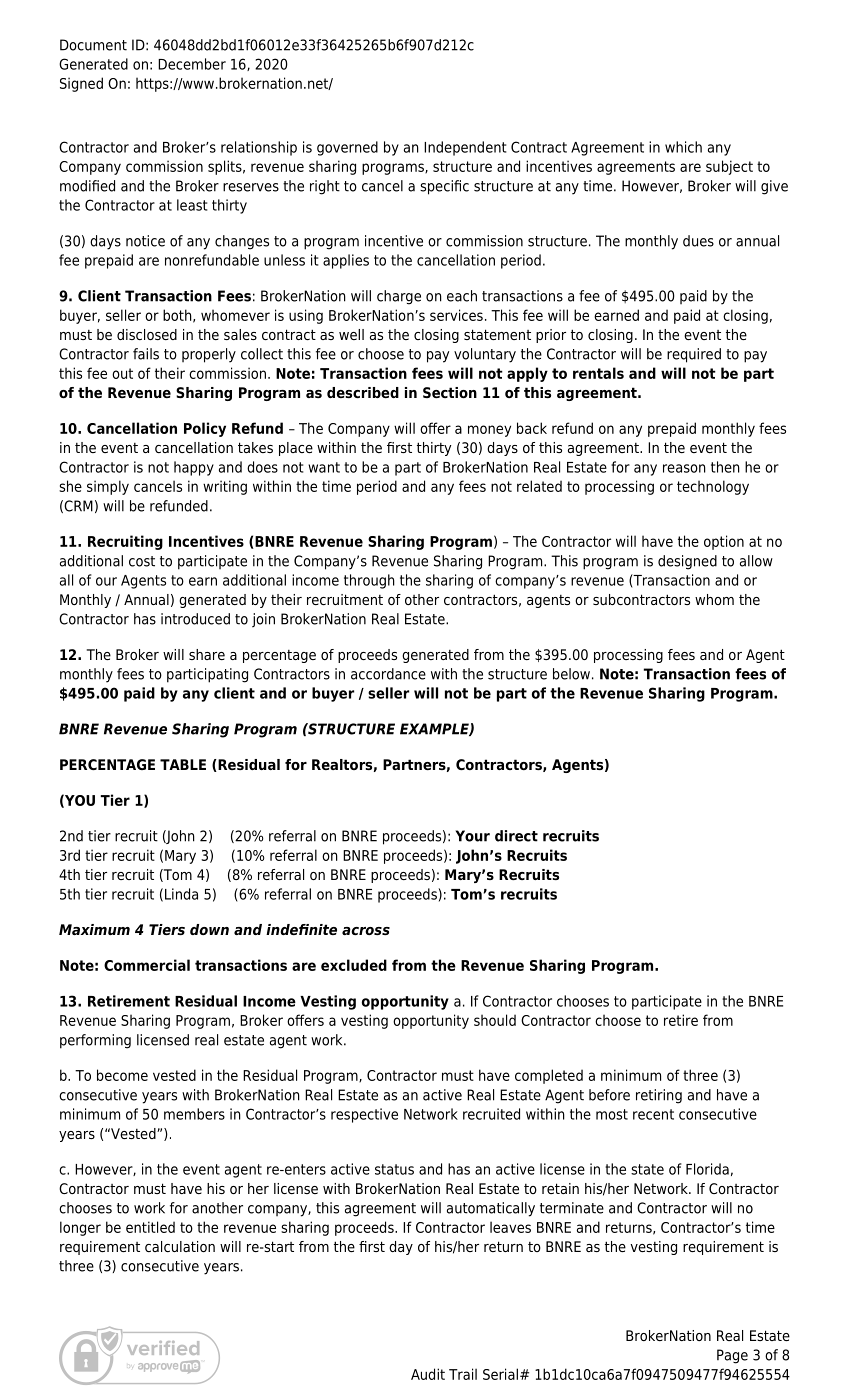 Image resolution: width=849 pixels, height=1400 pixels. I want to click on calculation, so click(180, 1246).
